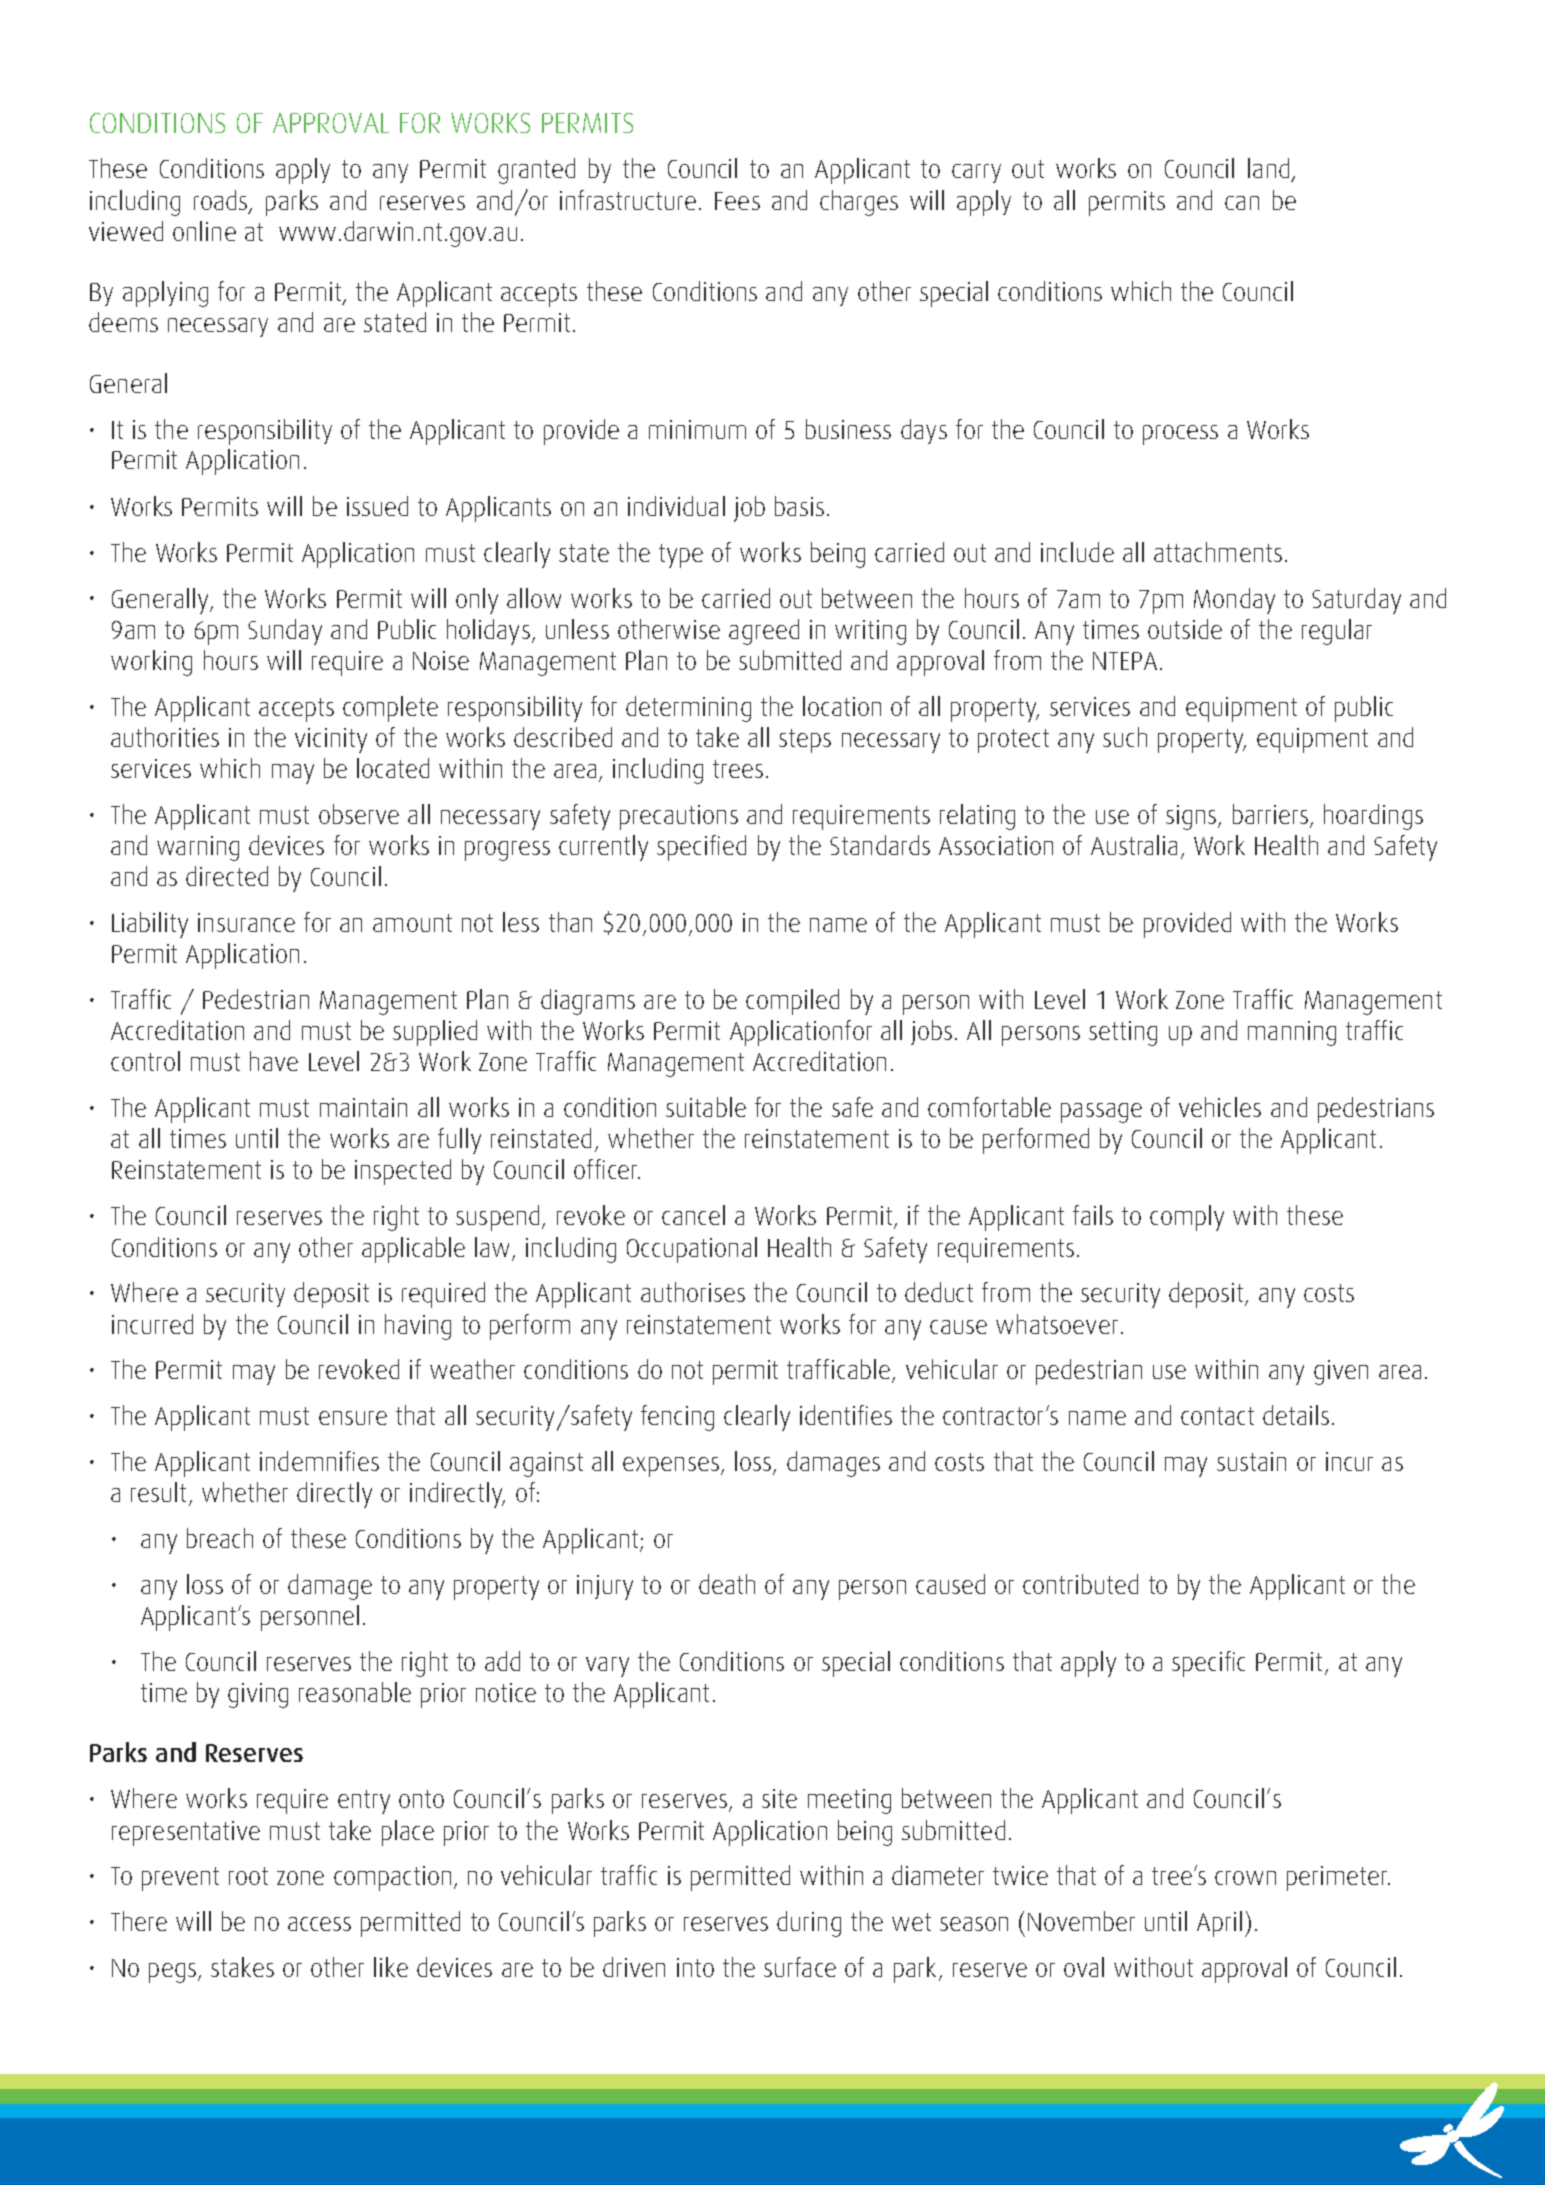  I want to click on suitable, so click(706, 1107).
